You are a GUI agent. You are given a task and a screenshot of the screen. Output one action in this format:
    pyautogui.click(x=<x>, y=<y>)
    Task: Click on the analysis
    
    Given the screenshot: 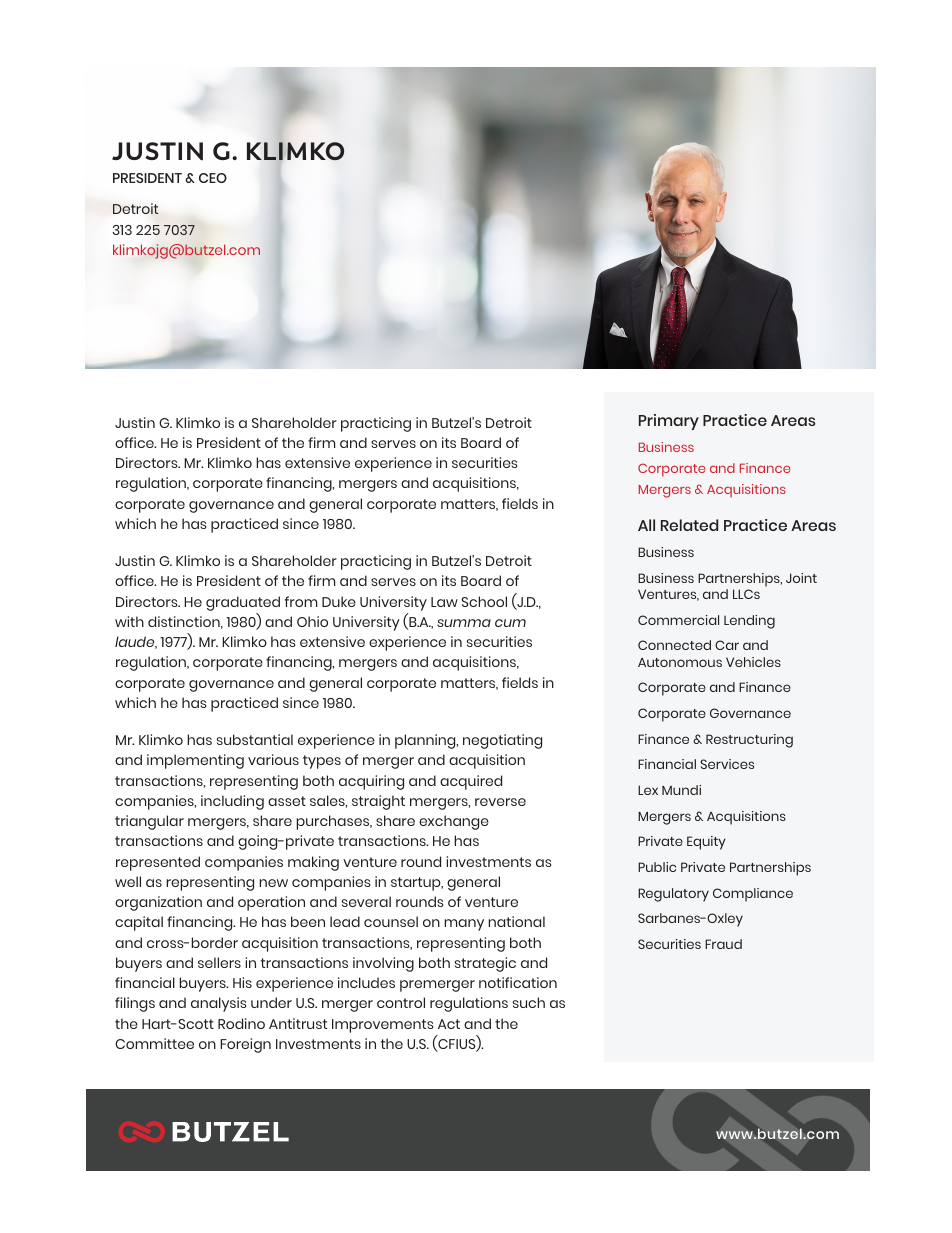 What is the action you would take?
    pyautogui.click(x=218, y=1004)
